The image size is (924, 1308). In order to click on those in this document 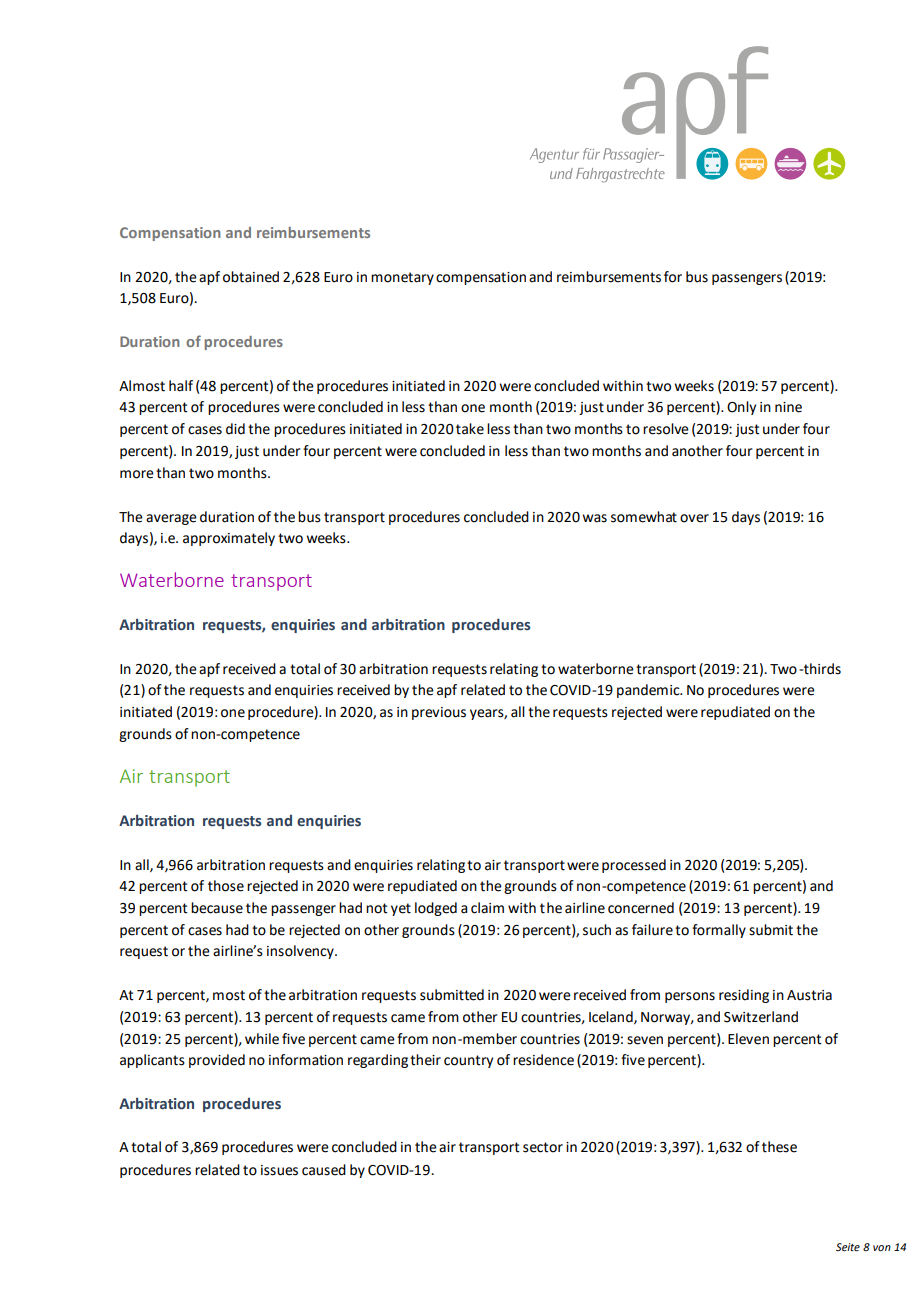, I will do `click(226, 886)`.
